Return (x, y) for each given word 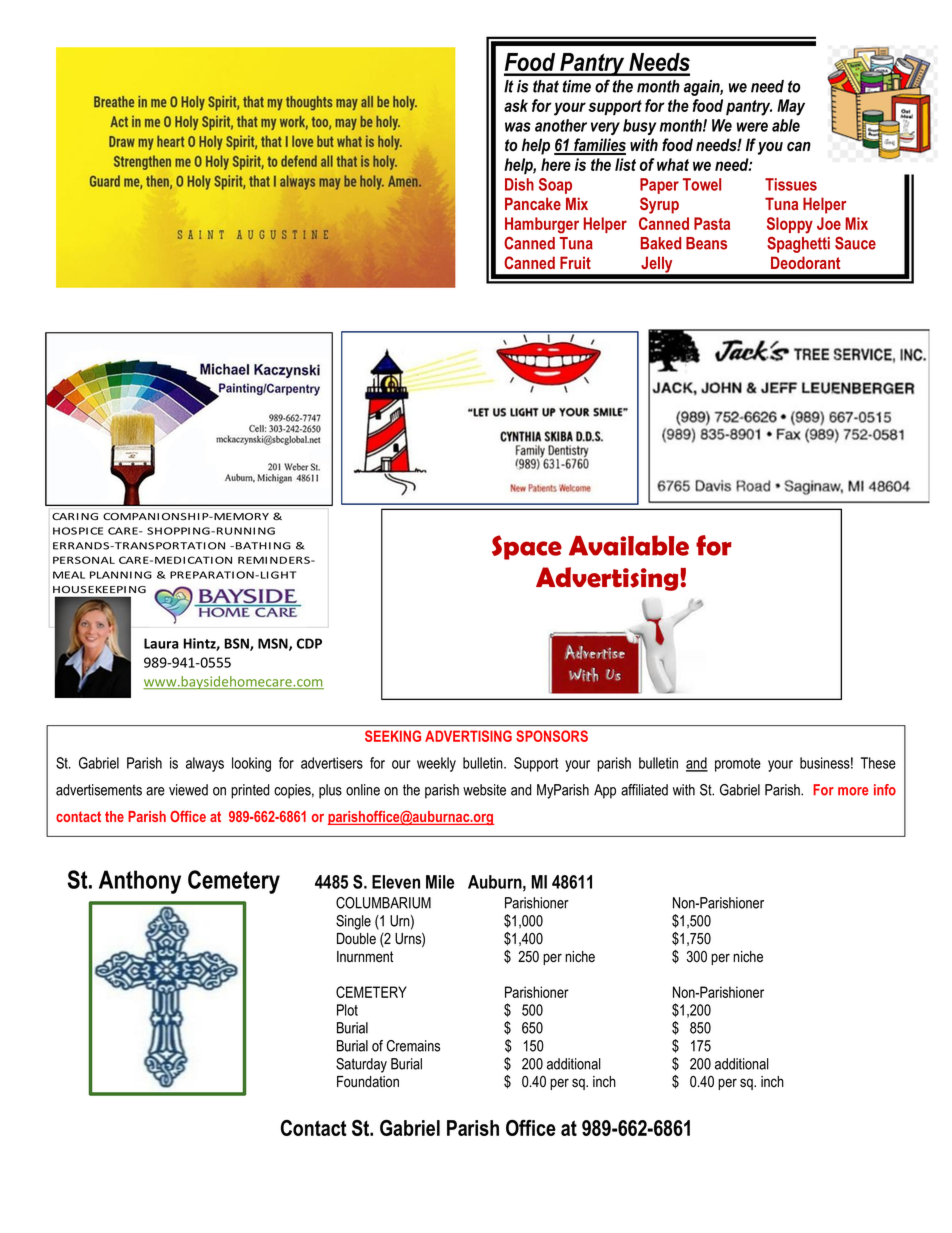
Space (527, 547)
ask (516, 105)
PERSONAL (84, 560)
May (791, 107)
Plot (347, 1010)
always (205, 764)
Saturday (361, 1065)
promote (738, 765)
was (518, 127)
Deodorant (805, 262)
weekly (436, 764)
